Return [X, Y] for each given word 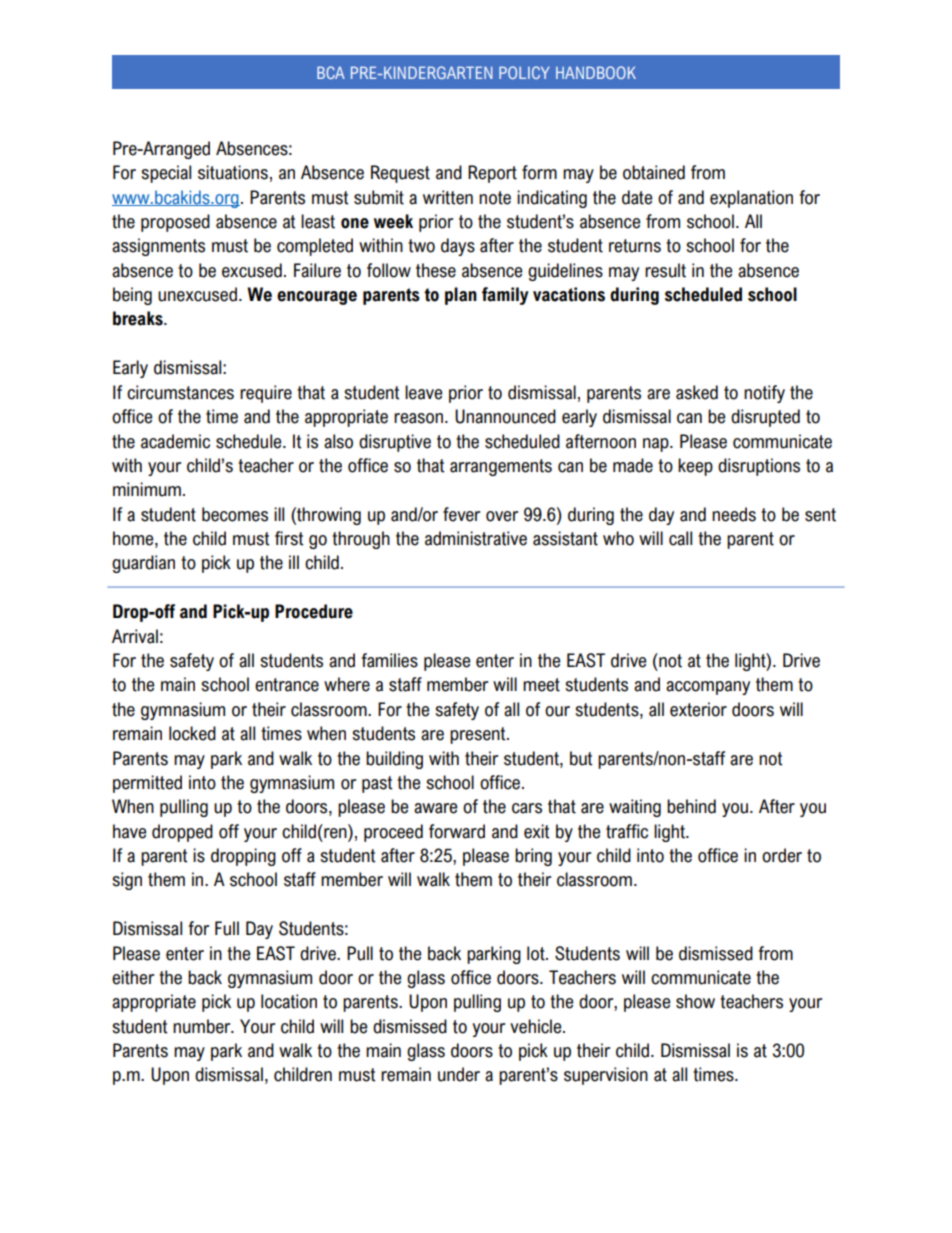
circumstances [180, 392]
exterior [698, 709]
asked [697, 392]
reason [420, 418]
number [203, 1026]
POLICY [524, 72]
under [459, 1074]
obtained [654, 172]
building [394, 760]
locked [192, 733]
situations [233, 172]
